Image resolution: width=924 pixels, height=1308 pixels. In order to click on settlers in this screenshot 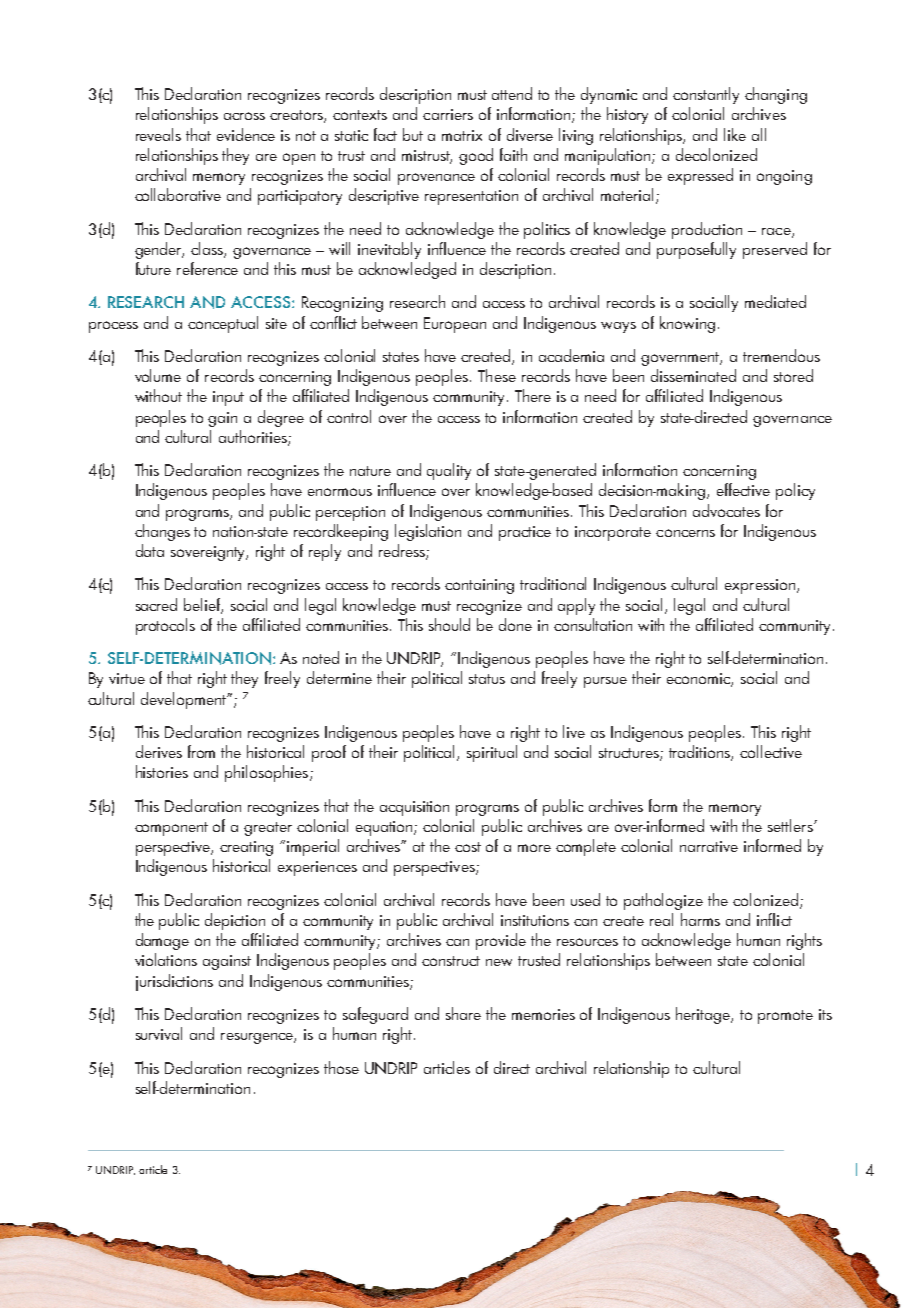, I will do `click(791, 825)`.
